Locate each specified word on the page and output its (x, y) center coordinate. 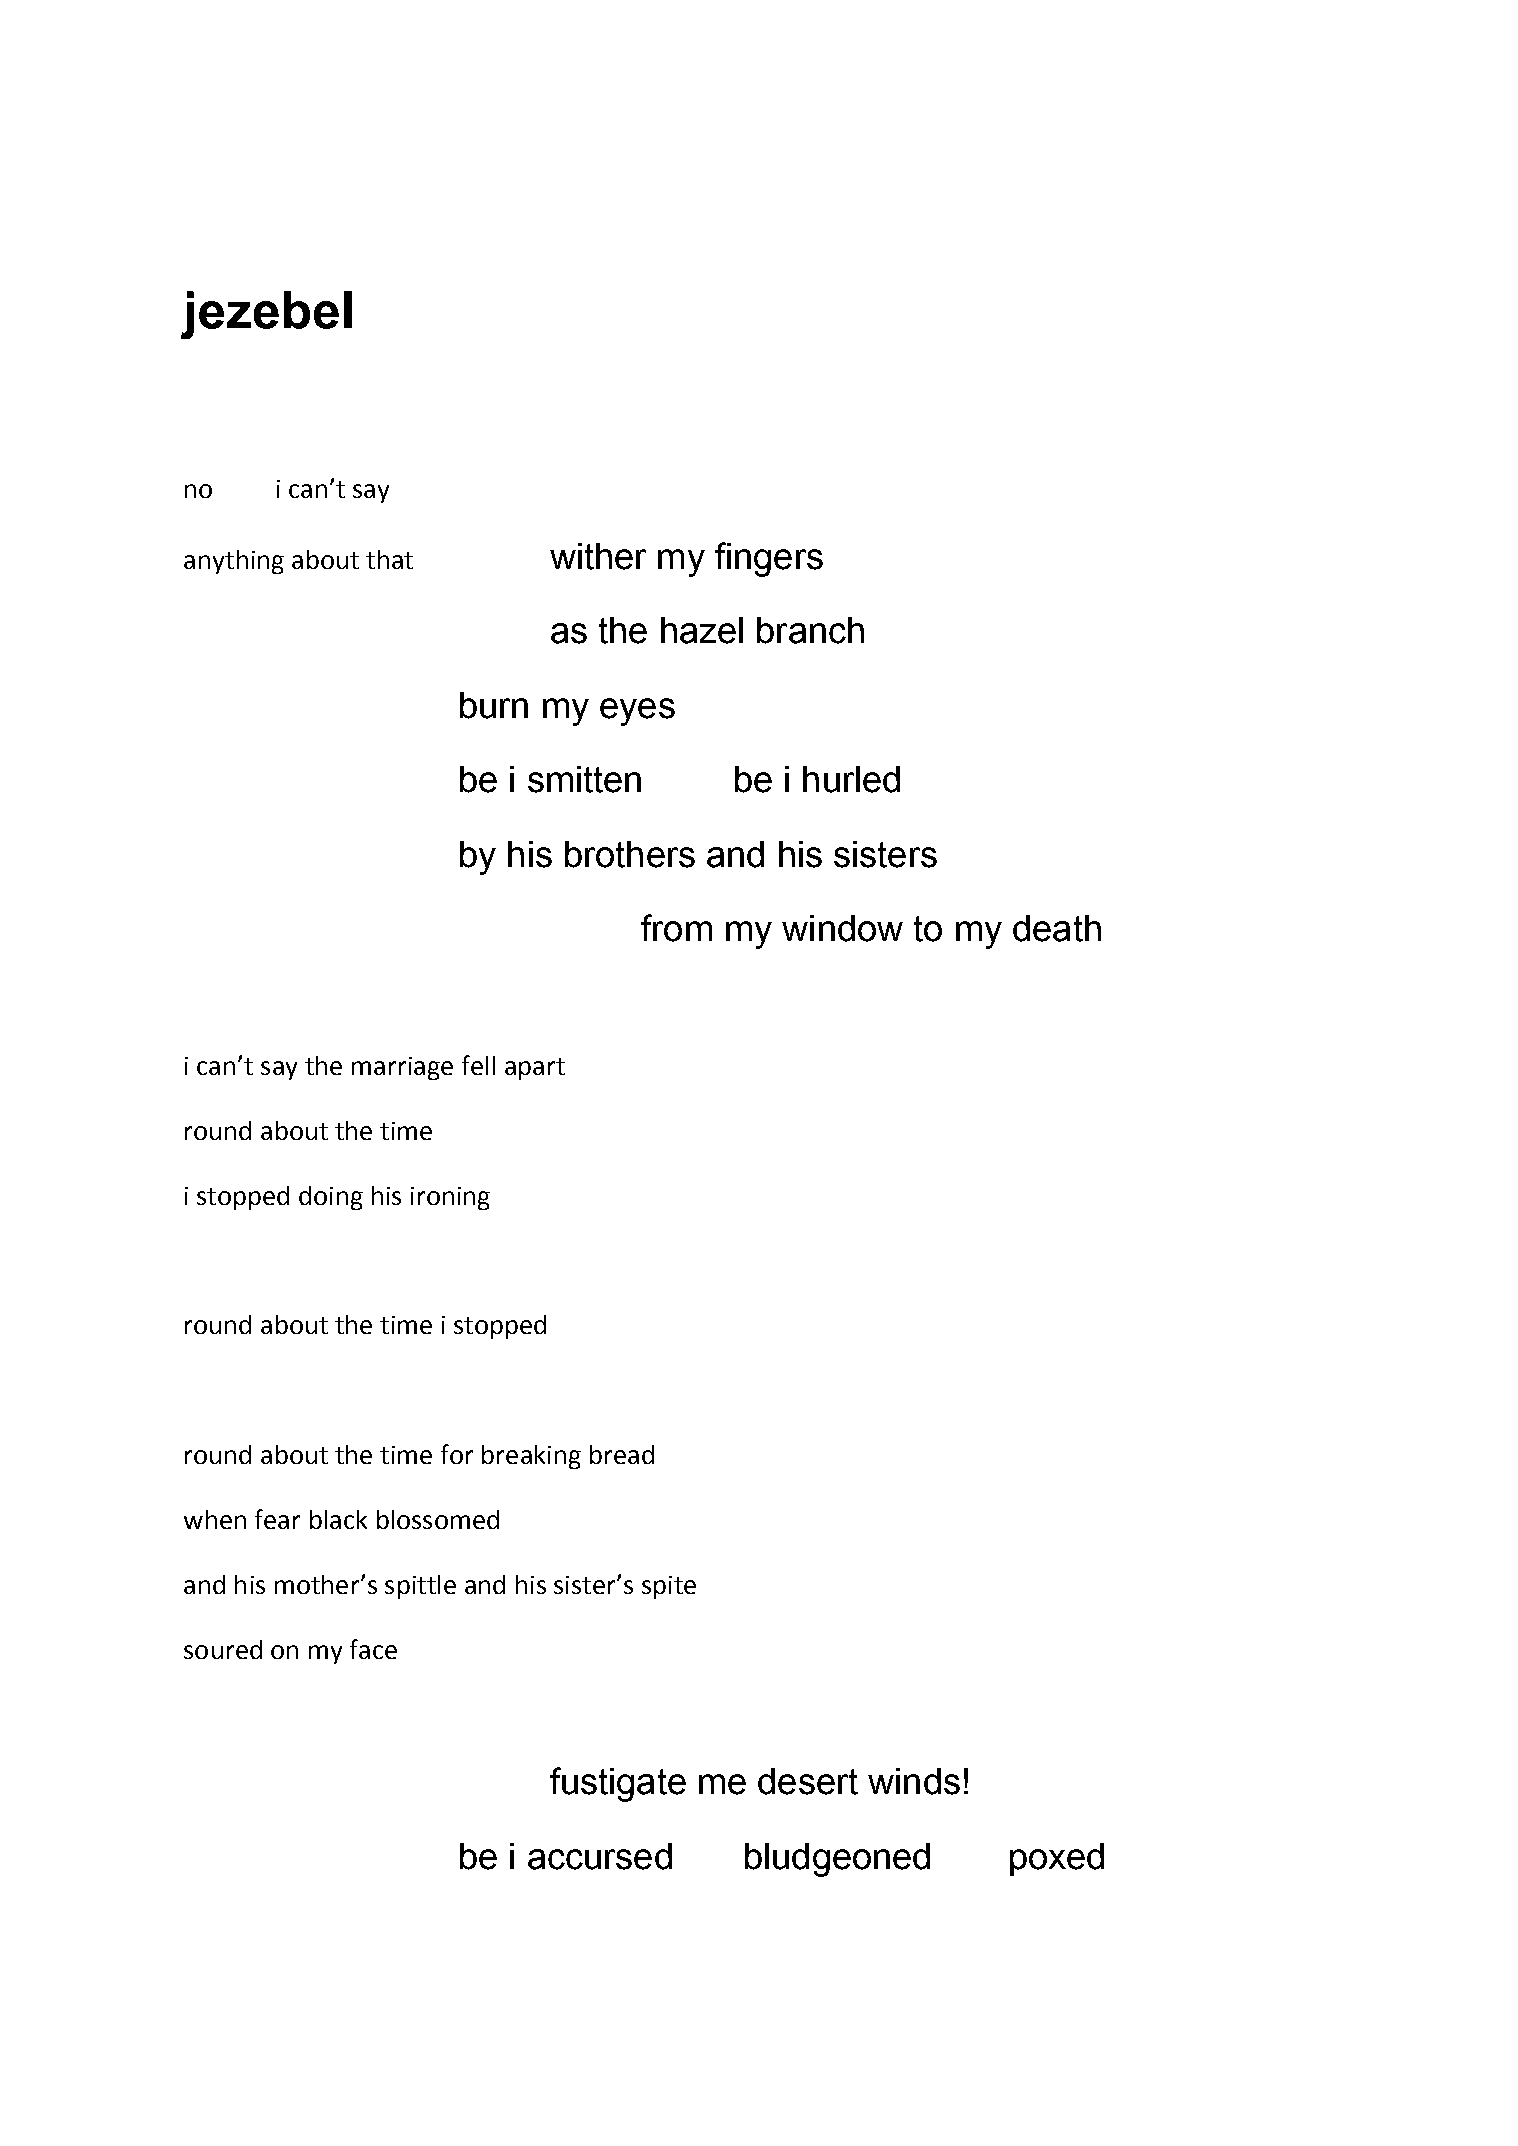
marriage (402, 1068)
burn (494, 705)
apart (535, 1069)
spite (669, 1587)
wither (598, 556)
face (373, 1649)
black (338, 1519)
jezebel (266, 315)
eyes (637, 712)
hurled (851, 779)
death (1057, 928)
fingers (769, 559)
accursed (600, 1856)
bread (622, 1454)
